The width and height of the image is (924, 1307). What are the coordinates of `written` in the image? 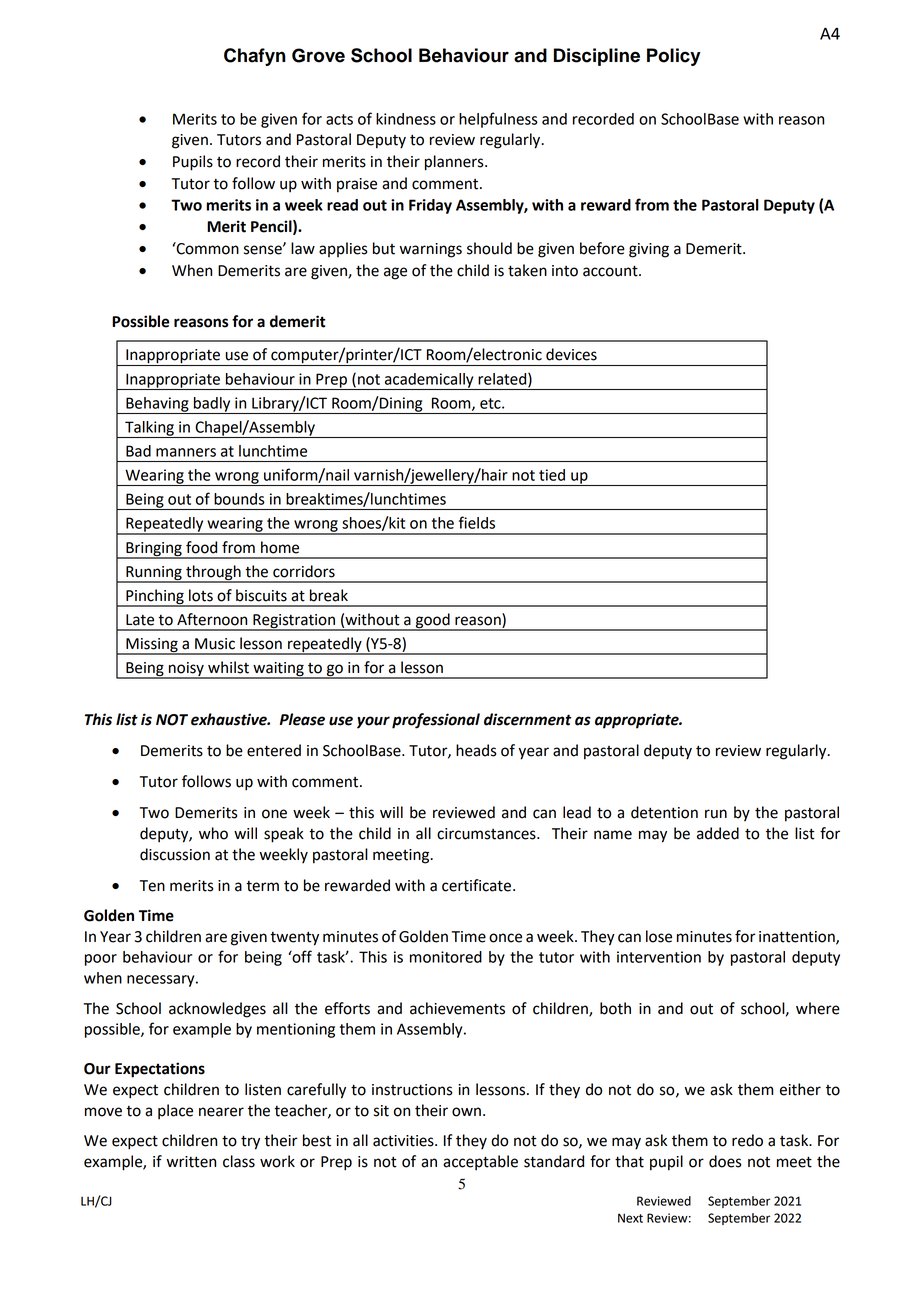 It's located at (191, 1162).
